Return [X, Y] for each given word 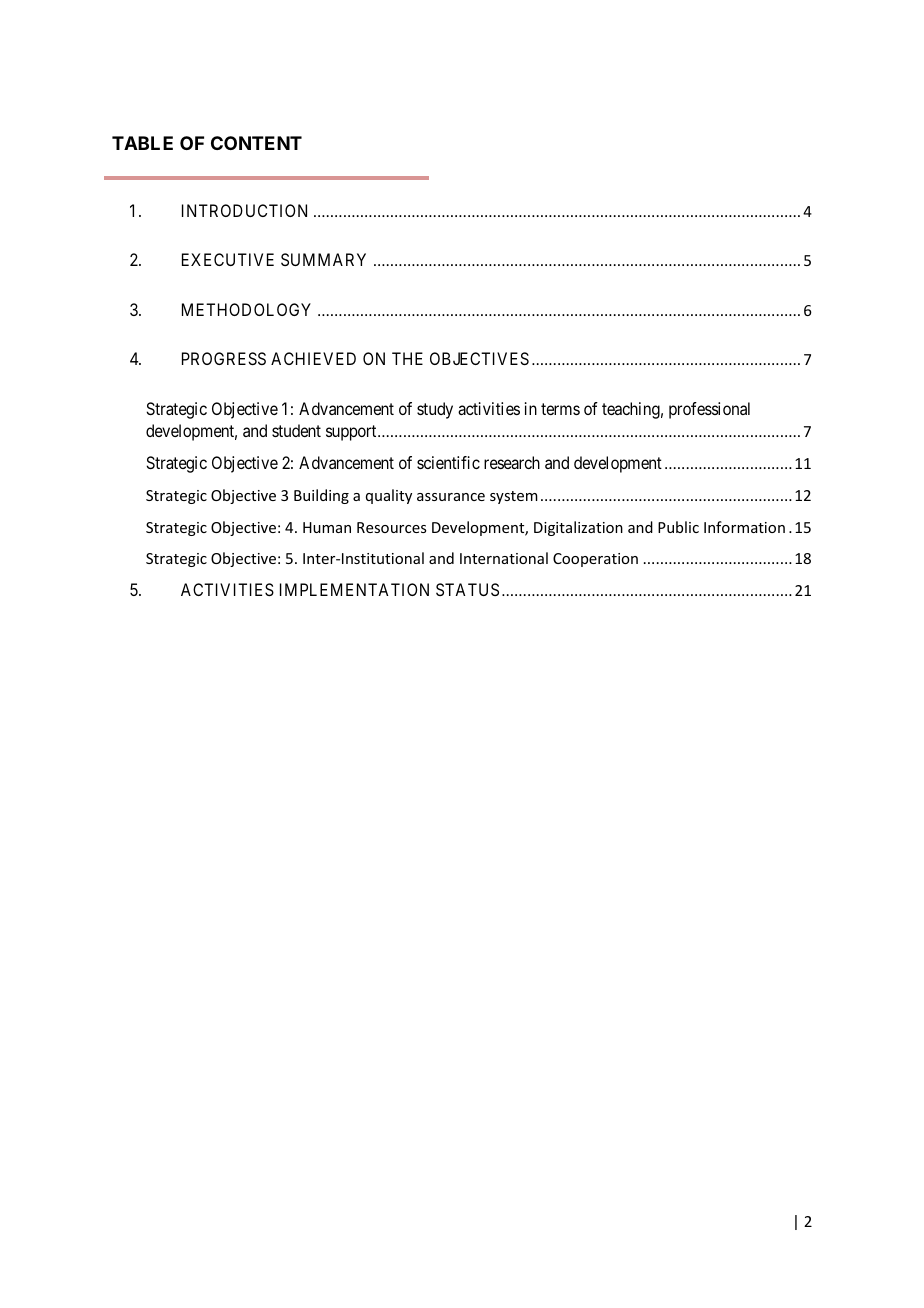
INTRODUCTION [244, 210]
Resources [391, 527]
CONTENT [256, 143]
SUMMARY [323, 259]
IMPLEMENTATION [354, 589]
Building [321, 496]
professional [709, 410]
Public [678, 527]
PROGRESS [224, 358]
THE [407, 358]
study [435, 410]
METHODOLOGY [246, 309]
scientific [448, 462]
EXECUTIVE [228, 259]
